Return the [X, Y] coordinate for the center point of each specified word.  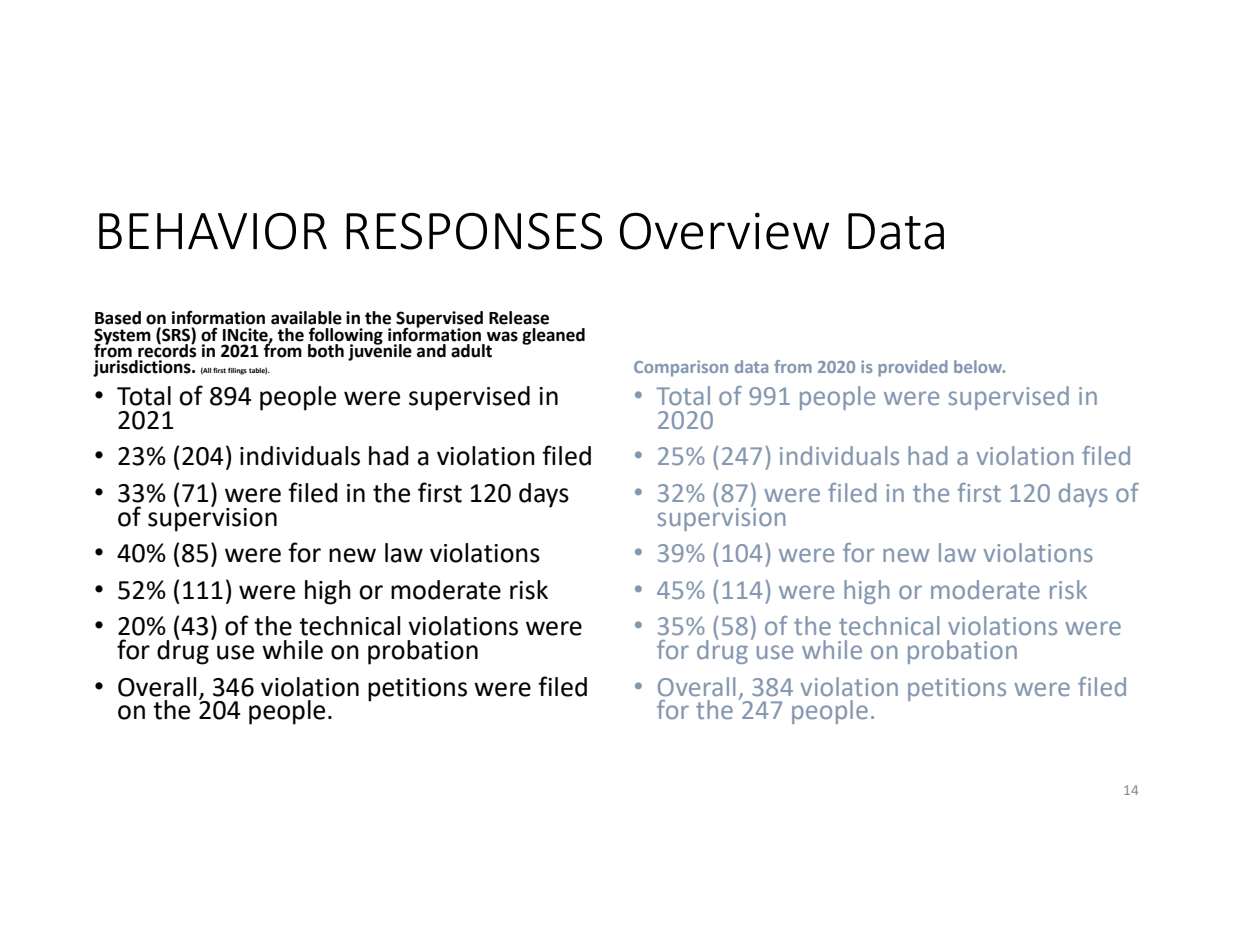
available [306, 318]
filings [237, 371]
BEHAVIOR [213, 231]
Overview [724, 231]
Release [519, 318]
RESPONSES [474, 231]
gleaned [553, 336]
